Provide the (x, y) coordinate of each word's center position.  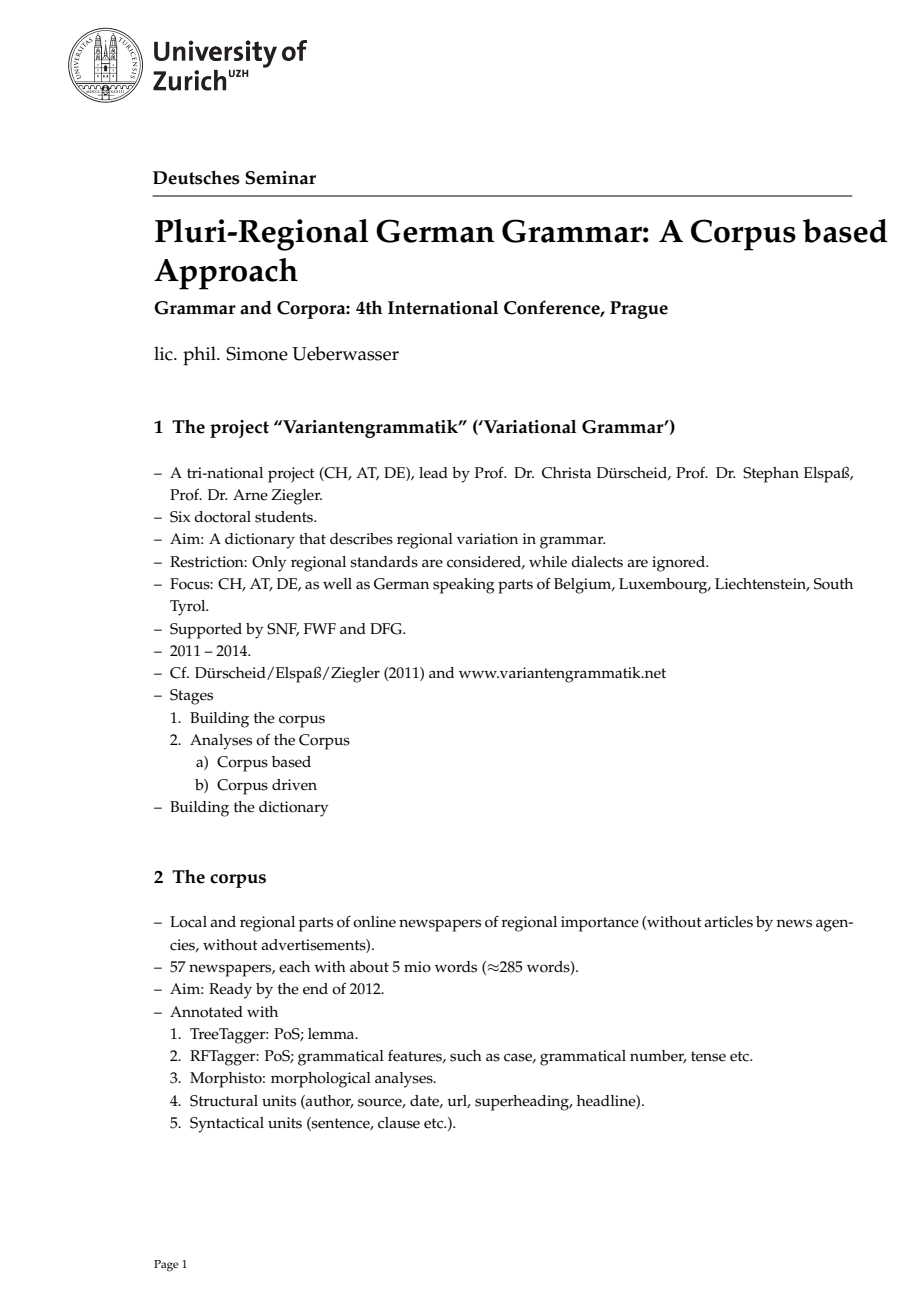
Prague (639, 310)
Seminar (280, 178)
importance (600, 924)
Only (269, 564)
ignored (679, 564)
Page (166, 1266)
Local (188, 922)
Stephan (771, 475)
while (548, 562)
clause (399, 1123)
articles (728, 922)
